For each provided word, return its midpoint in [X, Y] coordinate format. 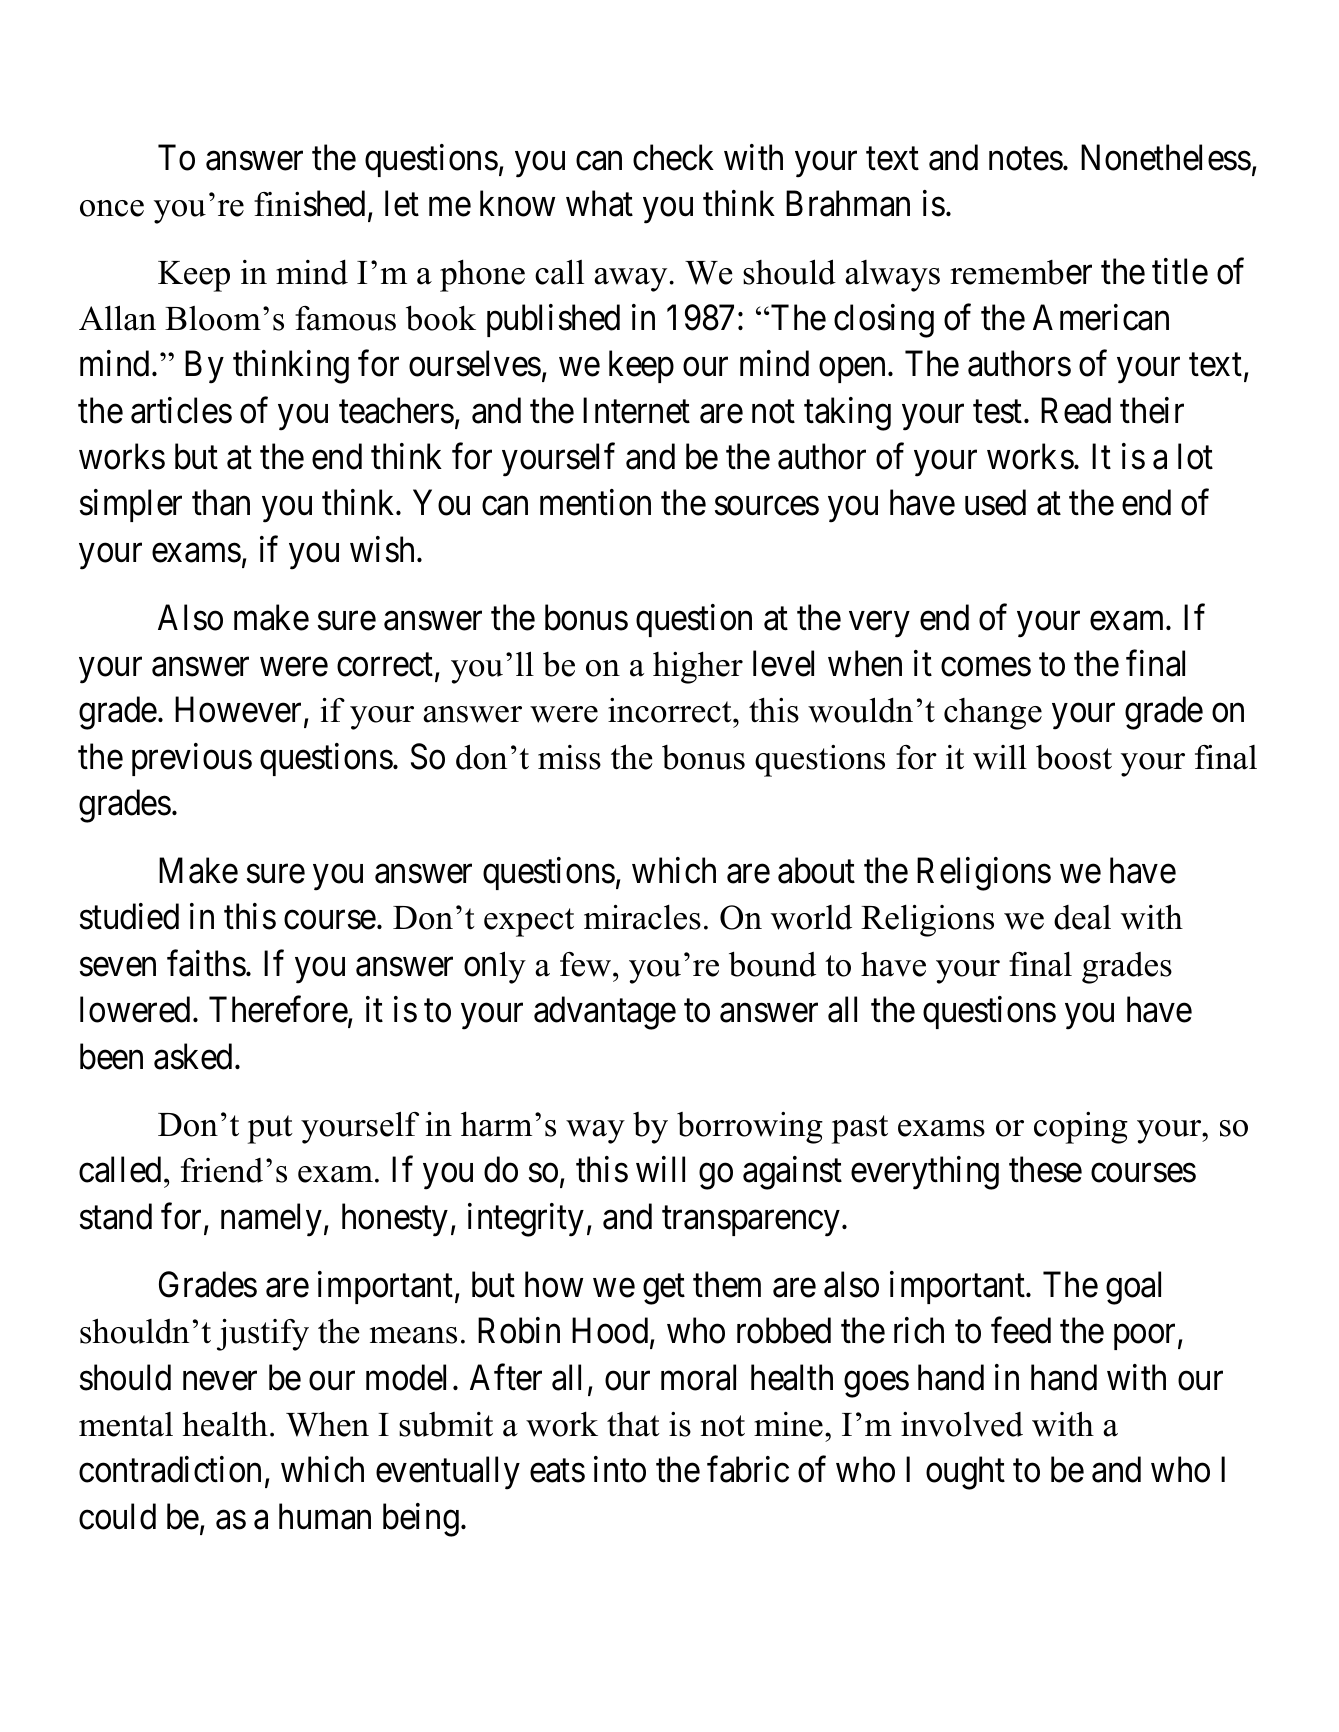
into [620, 1469]
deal [1082, 917]
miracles [642, 917]
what [599, 203]
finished [311, 204]
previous [192, 759]
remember [1021, 272]
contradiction [170, 1469]
